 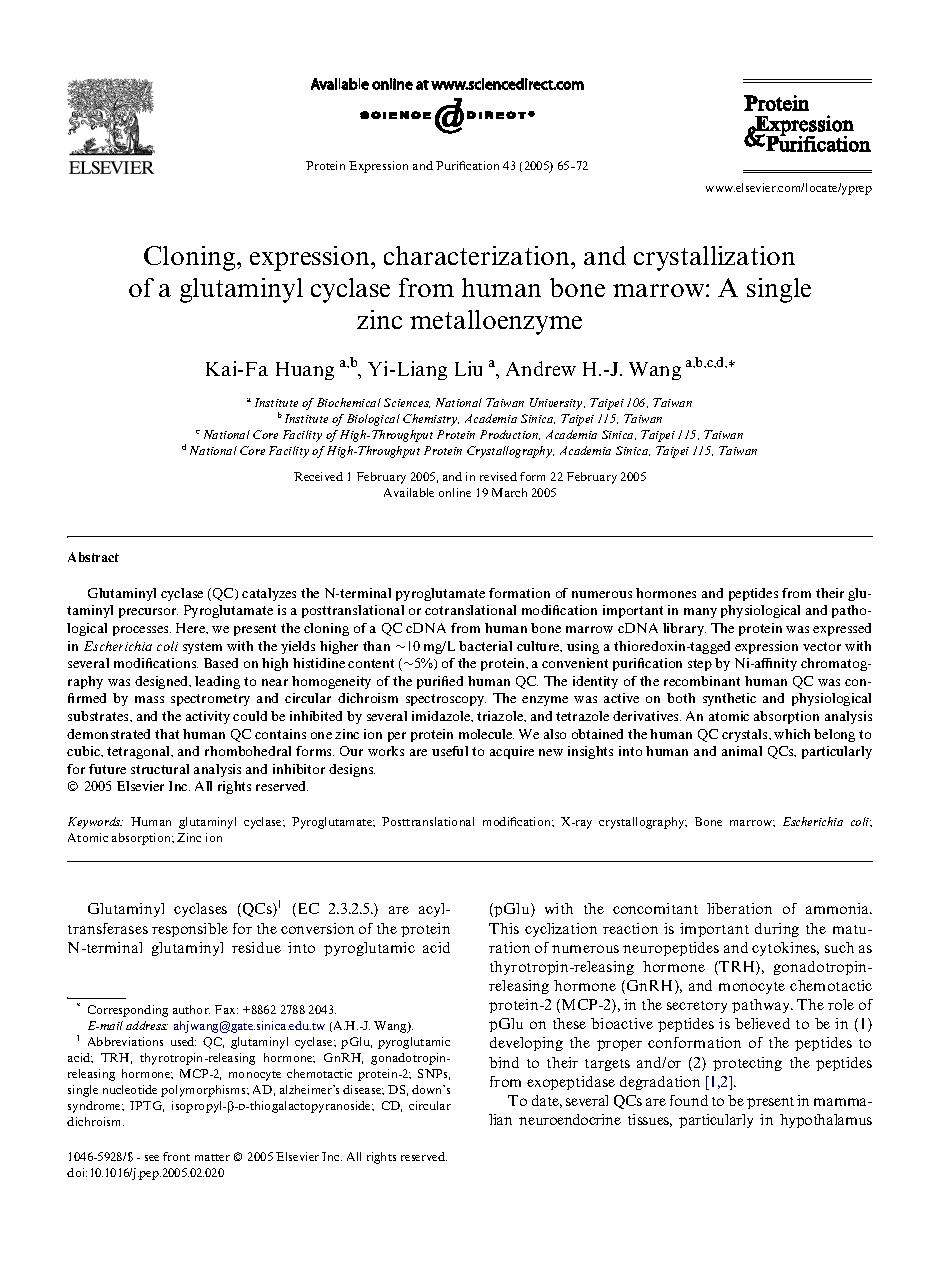 What do you see at coordinates (455, 492) in the screenshot?
I see `online` at bounding box center [455, 492].
